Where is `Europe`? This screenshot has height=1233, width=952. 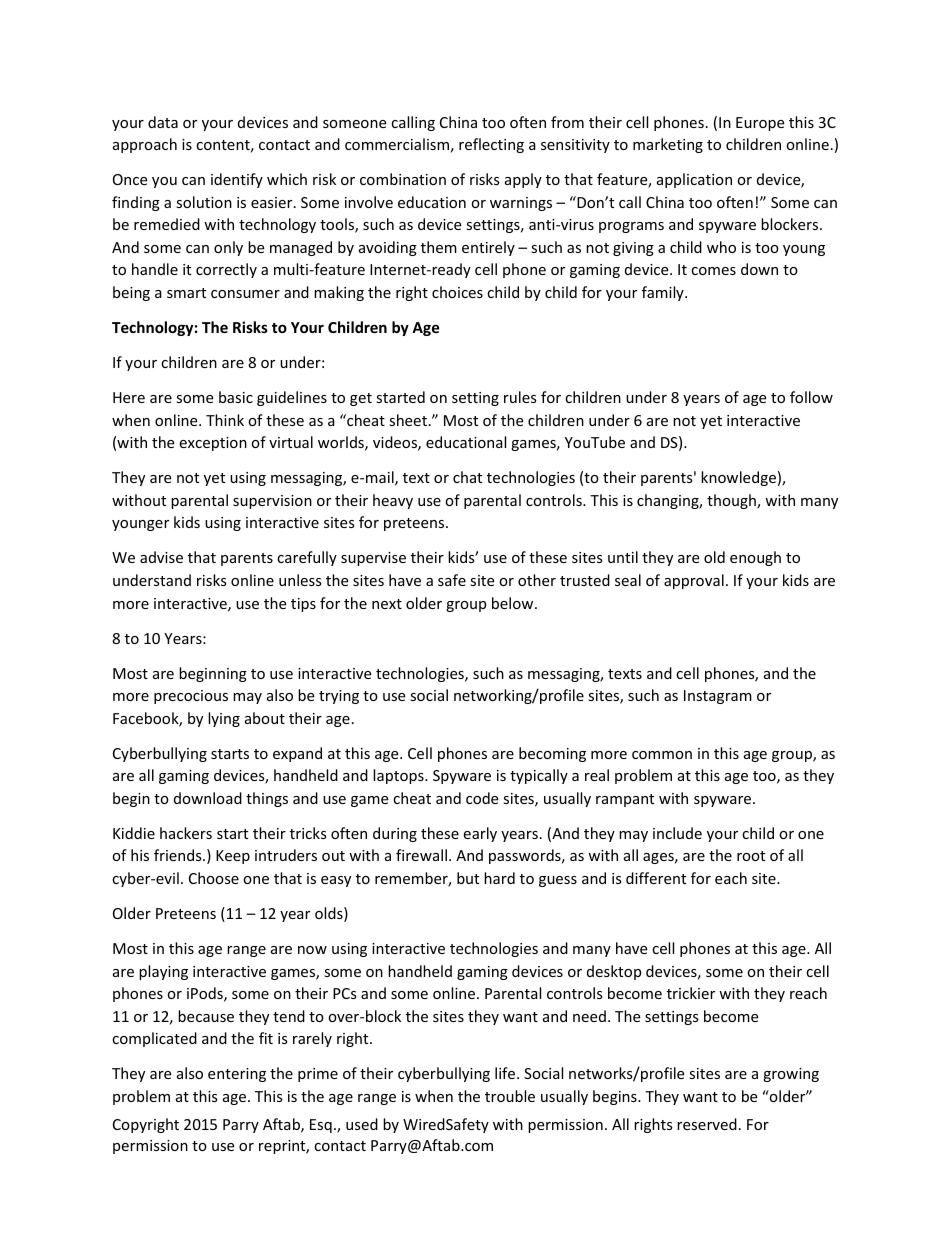 Europe is located at coordinates (760, 124).
